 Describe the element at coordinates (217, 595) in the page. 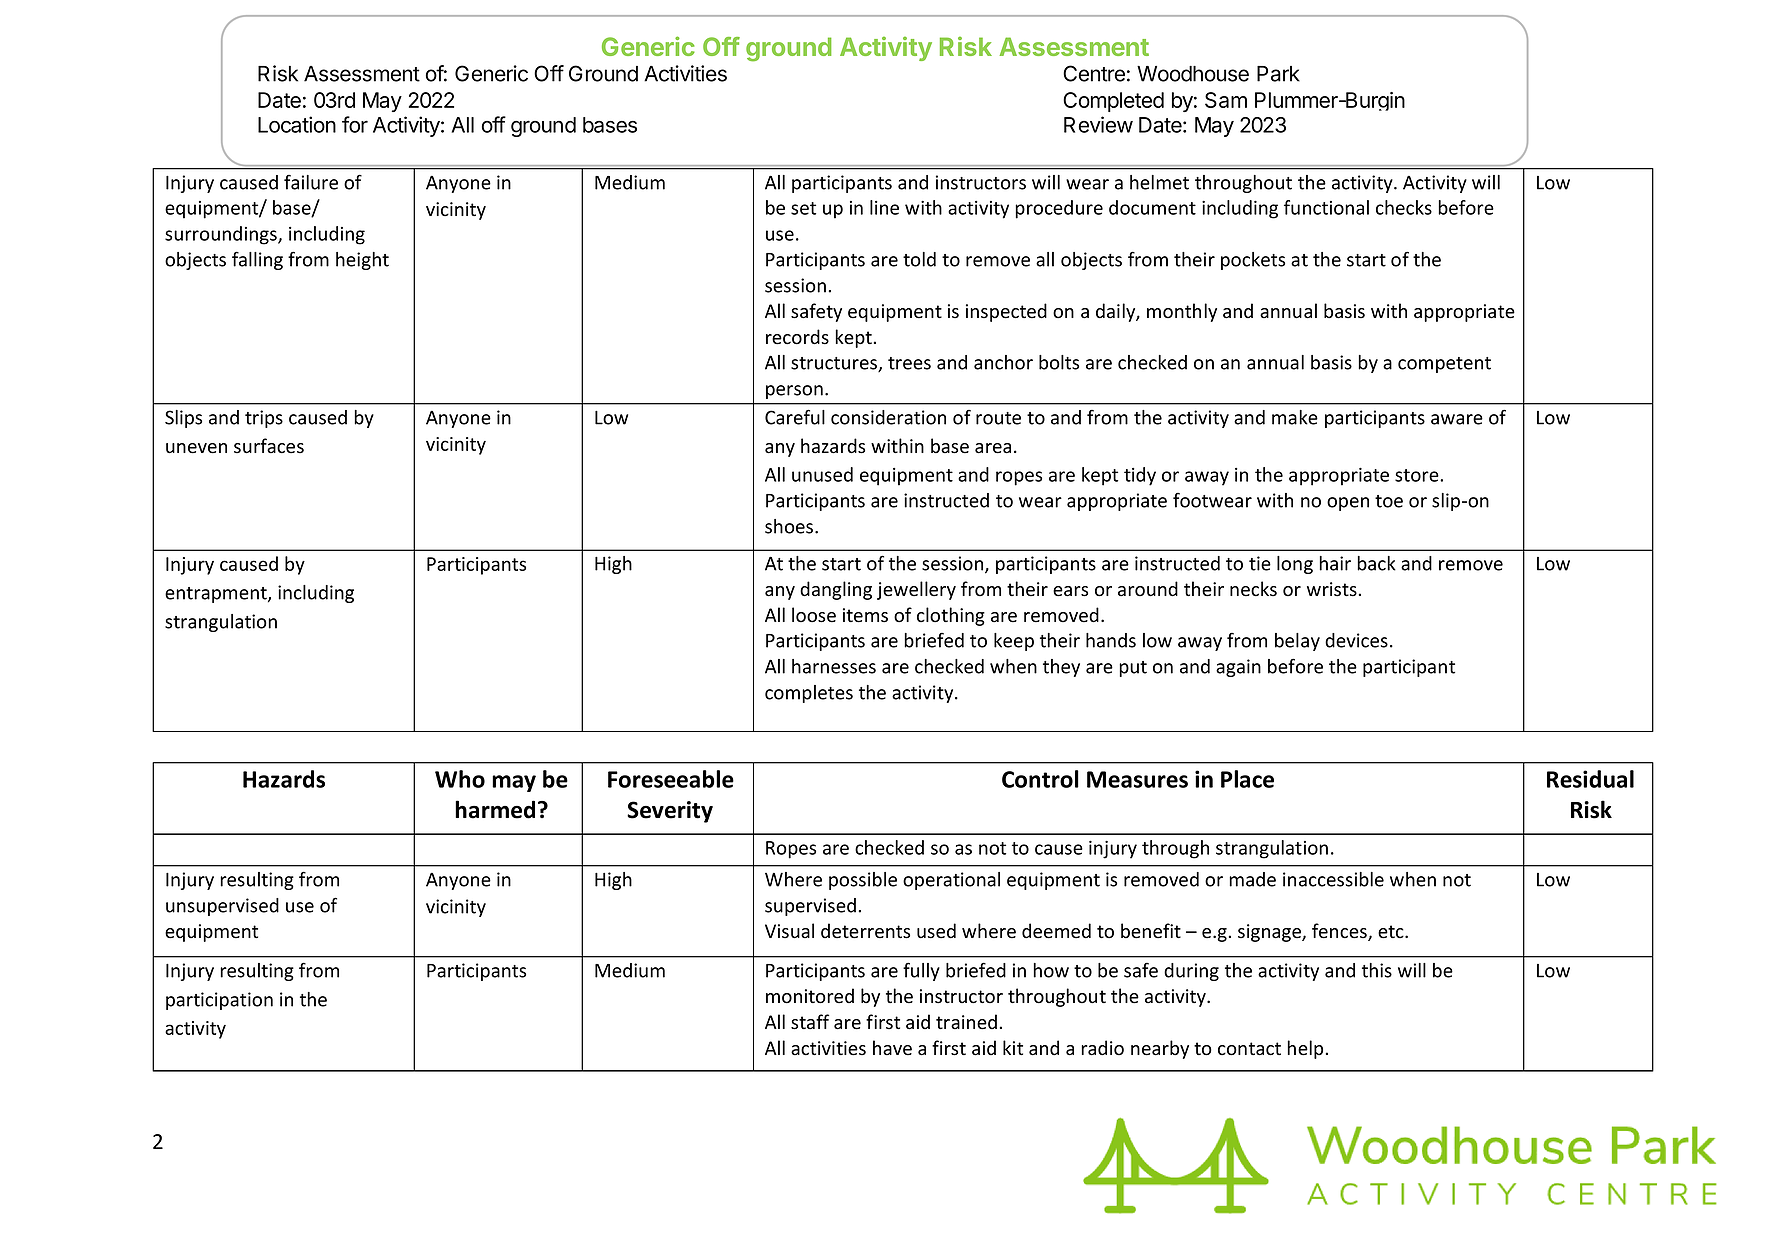

I see `entrapment` at that location.
